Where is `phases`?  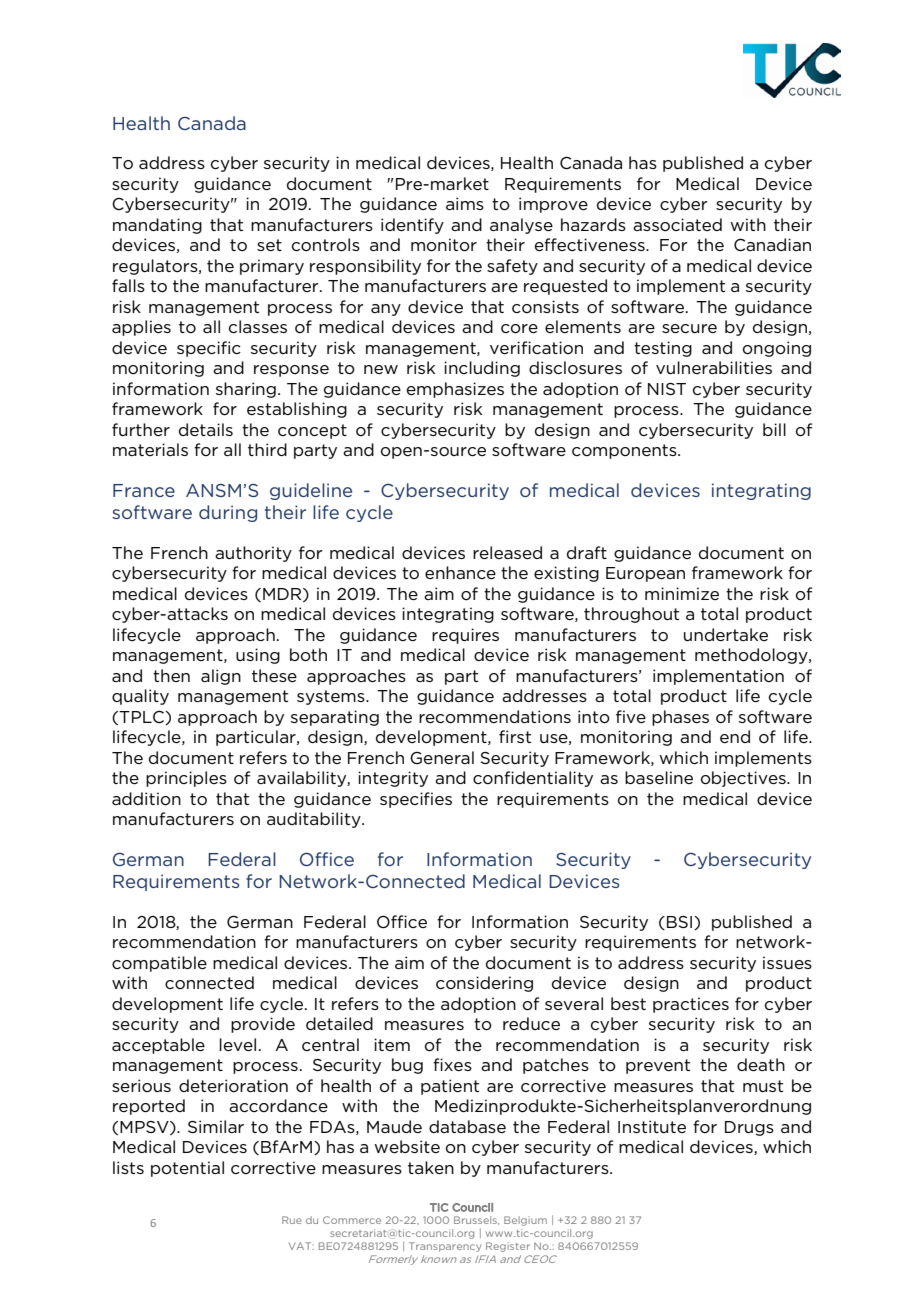 phases is located at coordinates (680, 718).
